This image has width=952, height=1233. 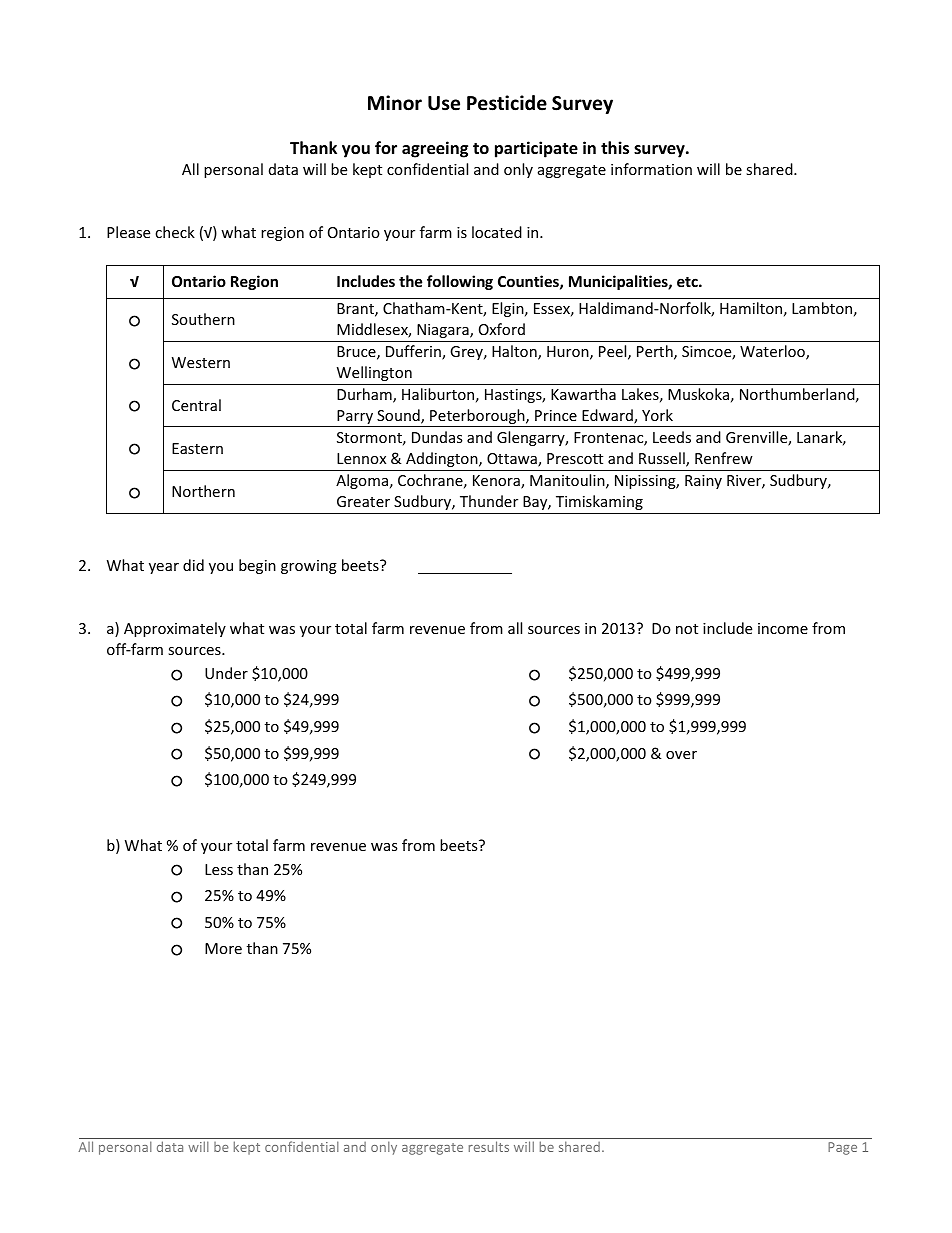 I want to click on More, so click(x=223, y=948).
